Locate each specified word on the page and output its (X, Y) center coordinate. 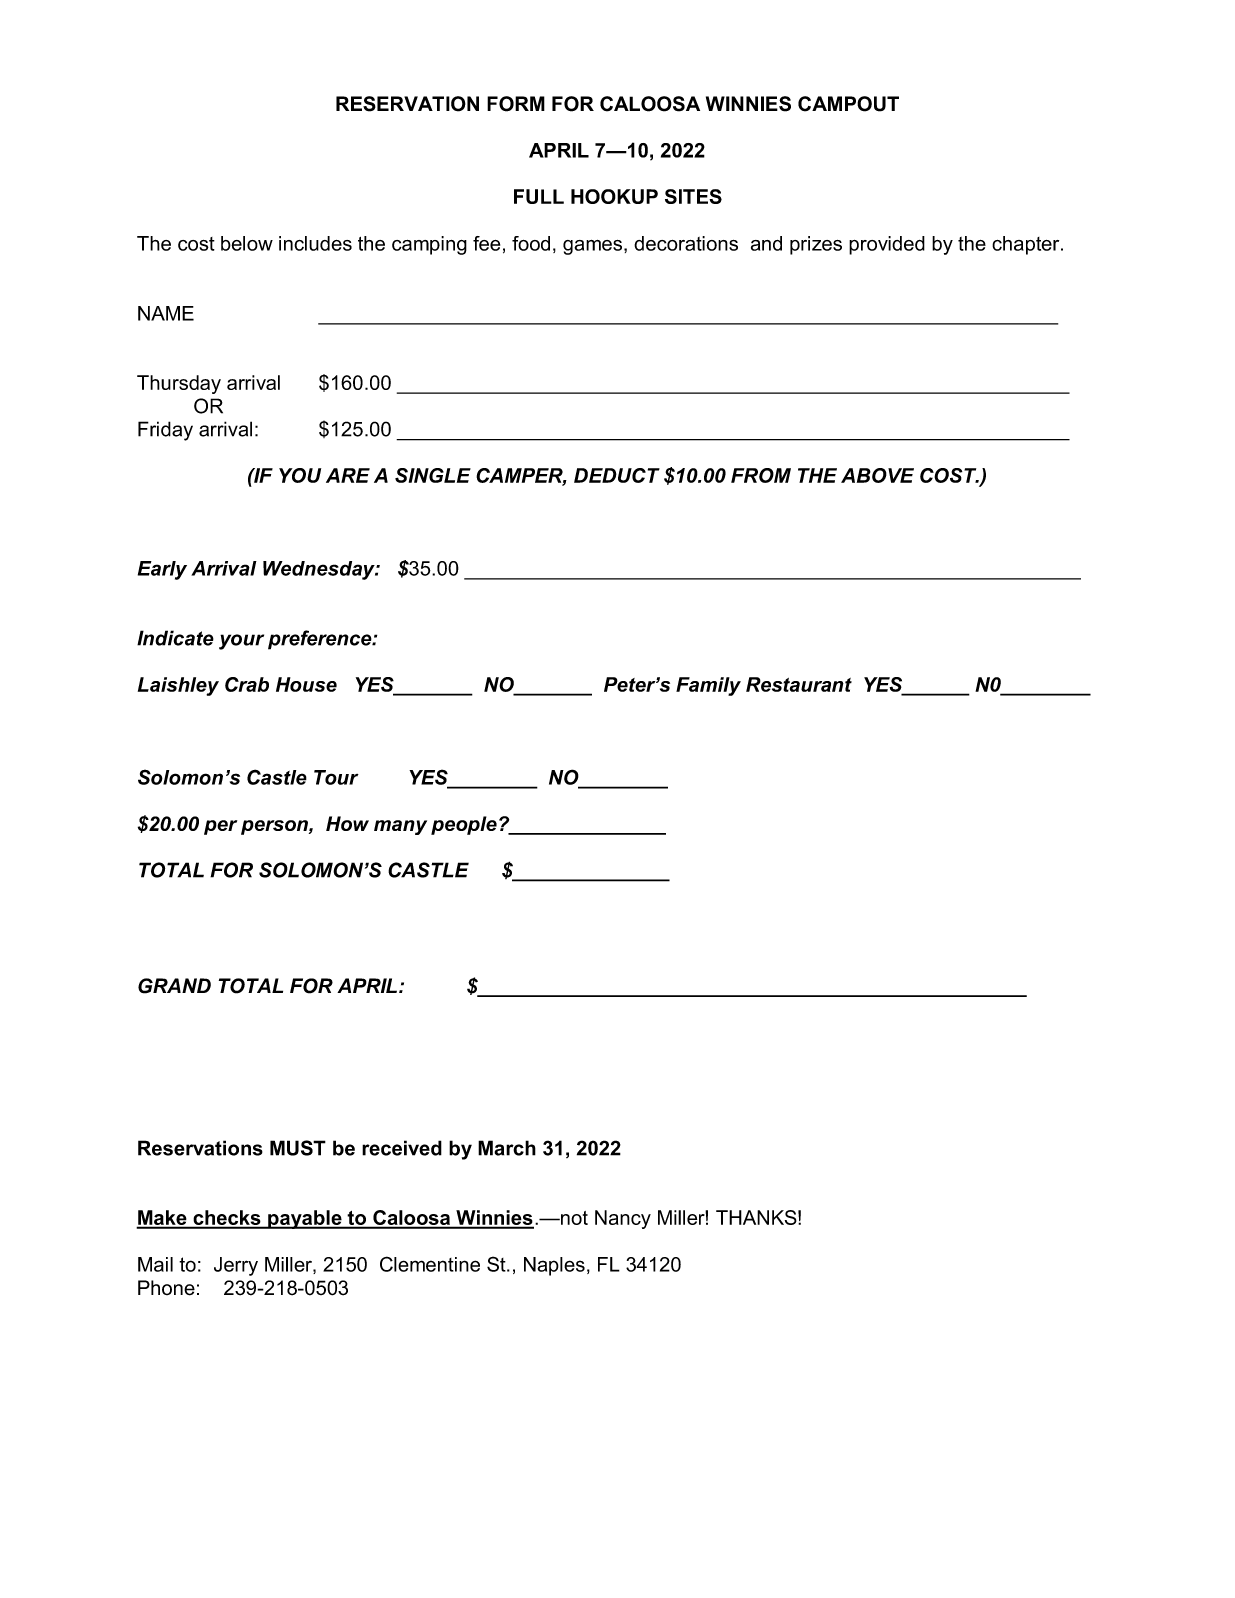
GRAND (174, 986)
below (247, 243)
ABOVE (877, 475)
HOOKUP (614, 196)
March (507, 1148)
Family (708, 686)
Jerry (236, 1266)
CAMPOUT (848, 104)
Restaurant (799, 684)
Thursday (179, 384)
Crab (247, 684)
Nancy (623, 1219)
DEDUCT (617, 475)
